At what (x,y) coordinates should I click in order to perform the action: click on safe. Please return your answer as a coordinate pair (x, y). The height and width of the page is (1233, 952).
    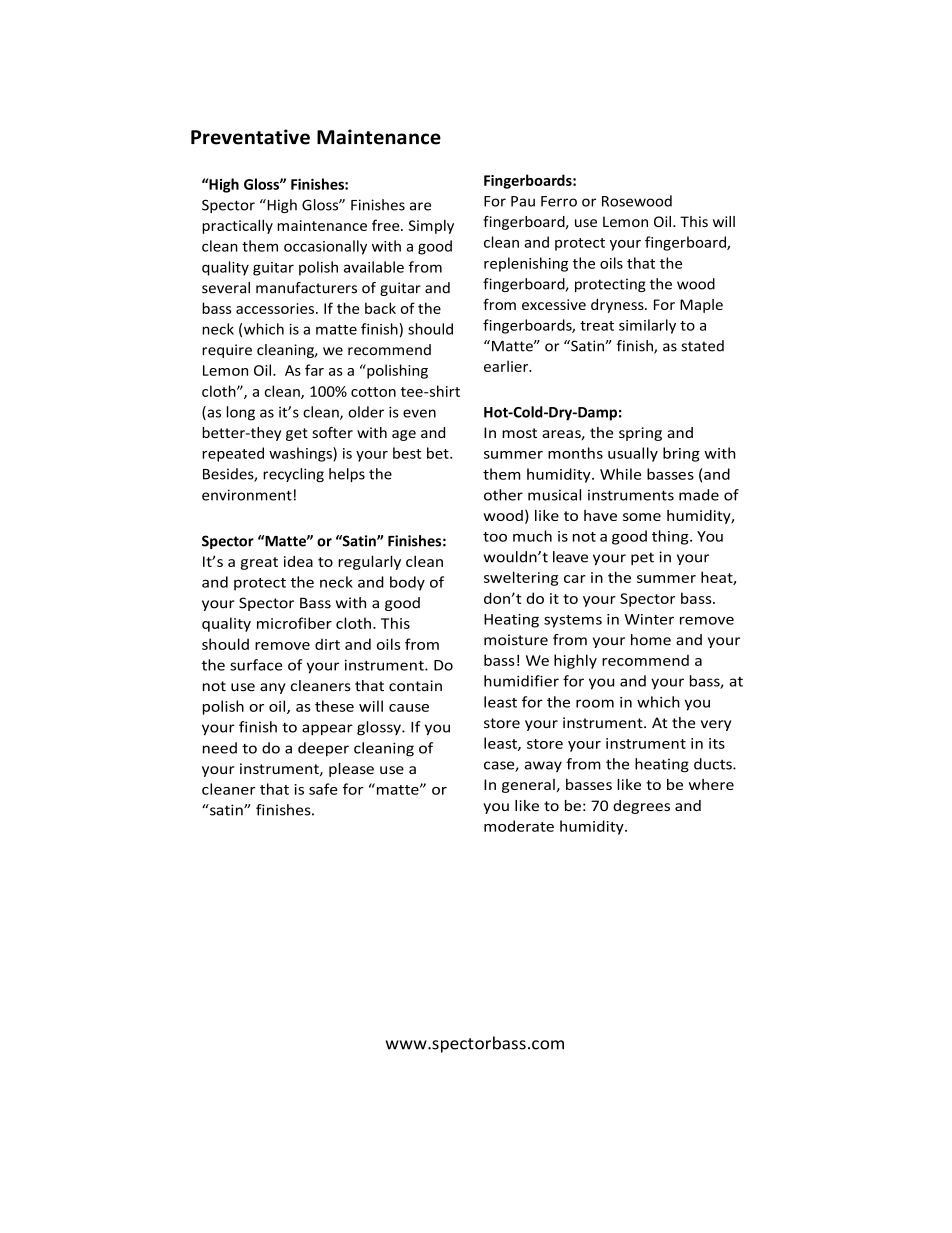
    Looking at the image, I should click on (323, 789).
